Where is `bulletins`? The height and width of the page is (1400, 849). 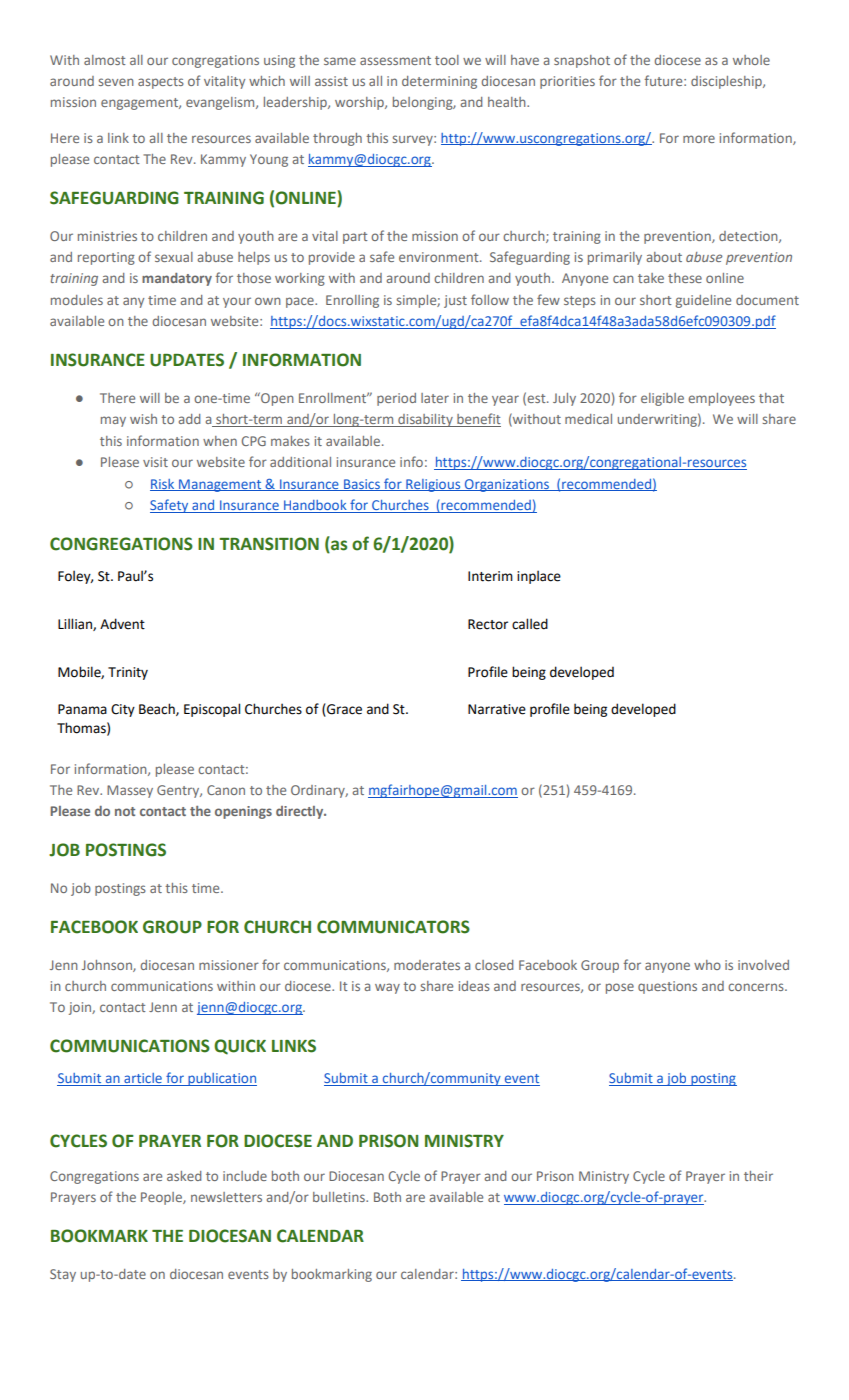
bulletins is located at coordinates (340, 1197).
